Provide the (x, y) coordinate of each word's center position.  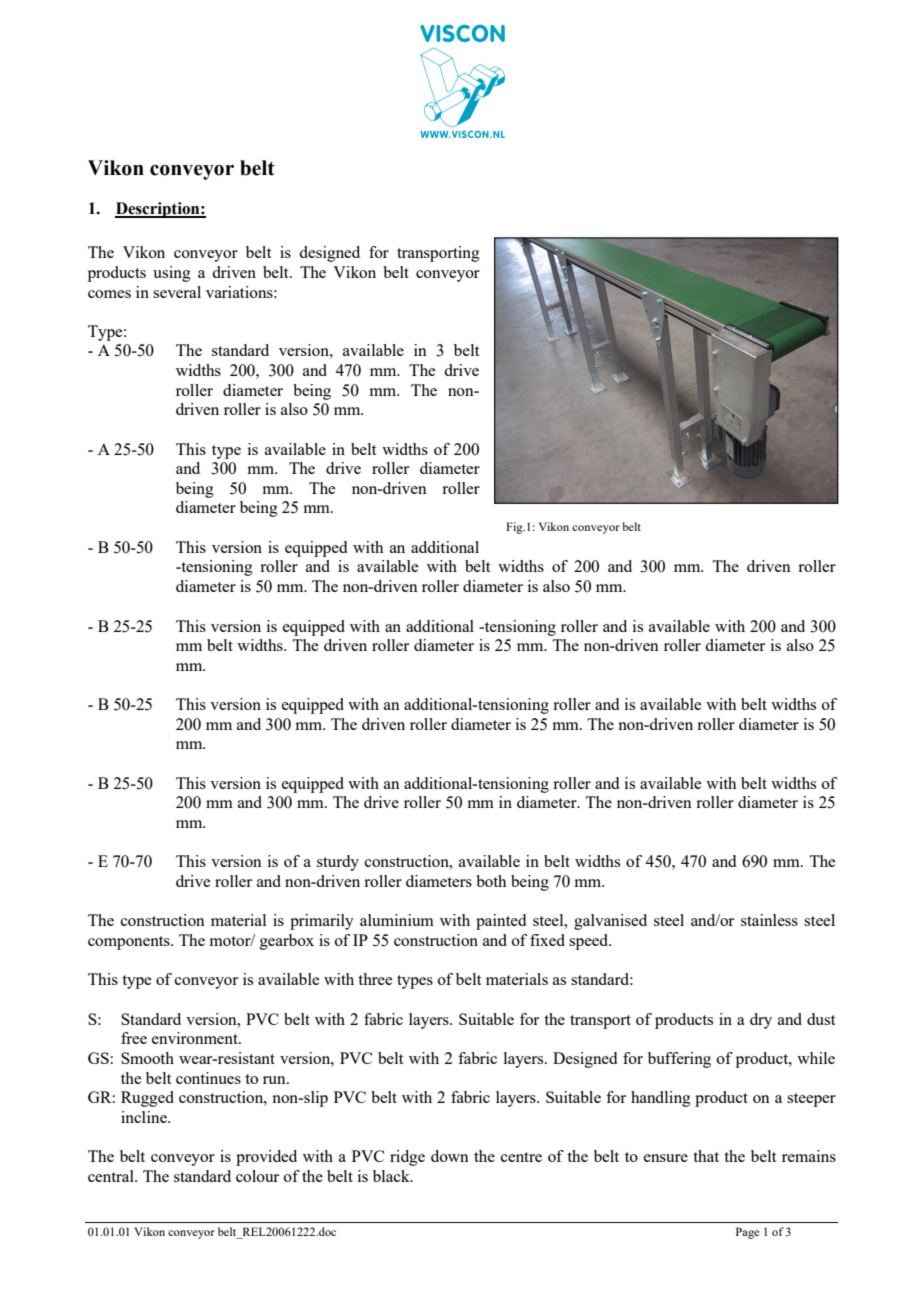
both (491, 881)
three (375, 979)
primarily (322, 922)
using (172, 274)
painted (501, 922)
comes (109, 294)
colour (257, 1176)
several (177, 292)
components (130, 943)
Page (747, 1233)
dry (761, 1021)
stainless (769, 920)
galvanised (610, 922)
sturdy (338, 863)
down (450, 1156)
